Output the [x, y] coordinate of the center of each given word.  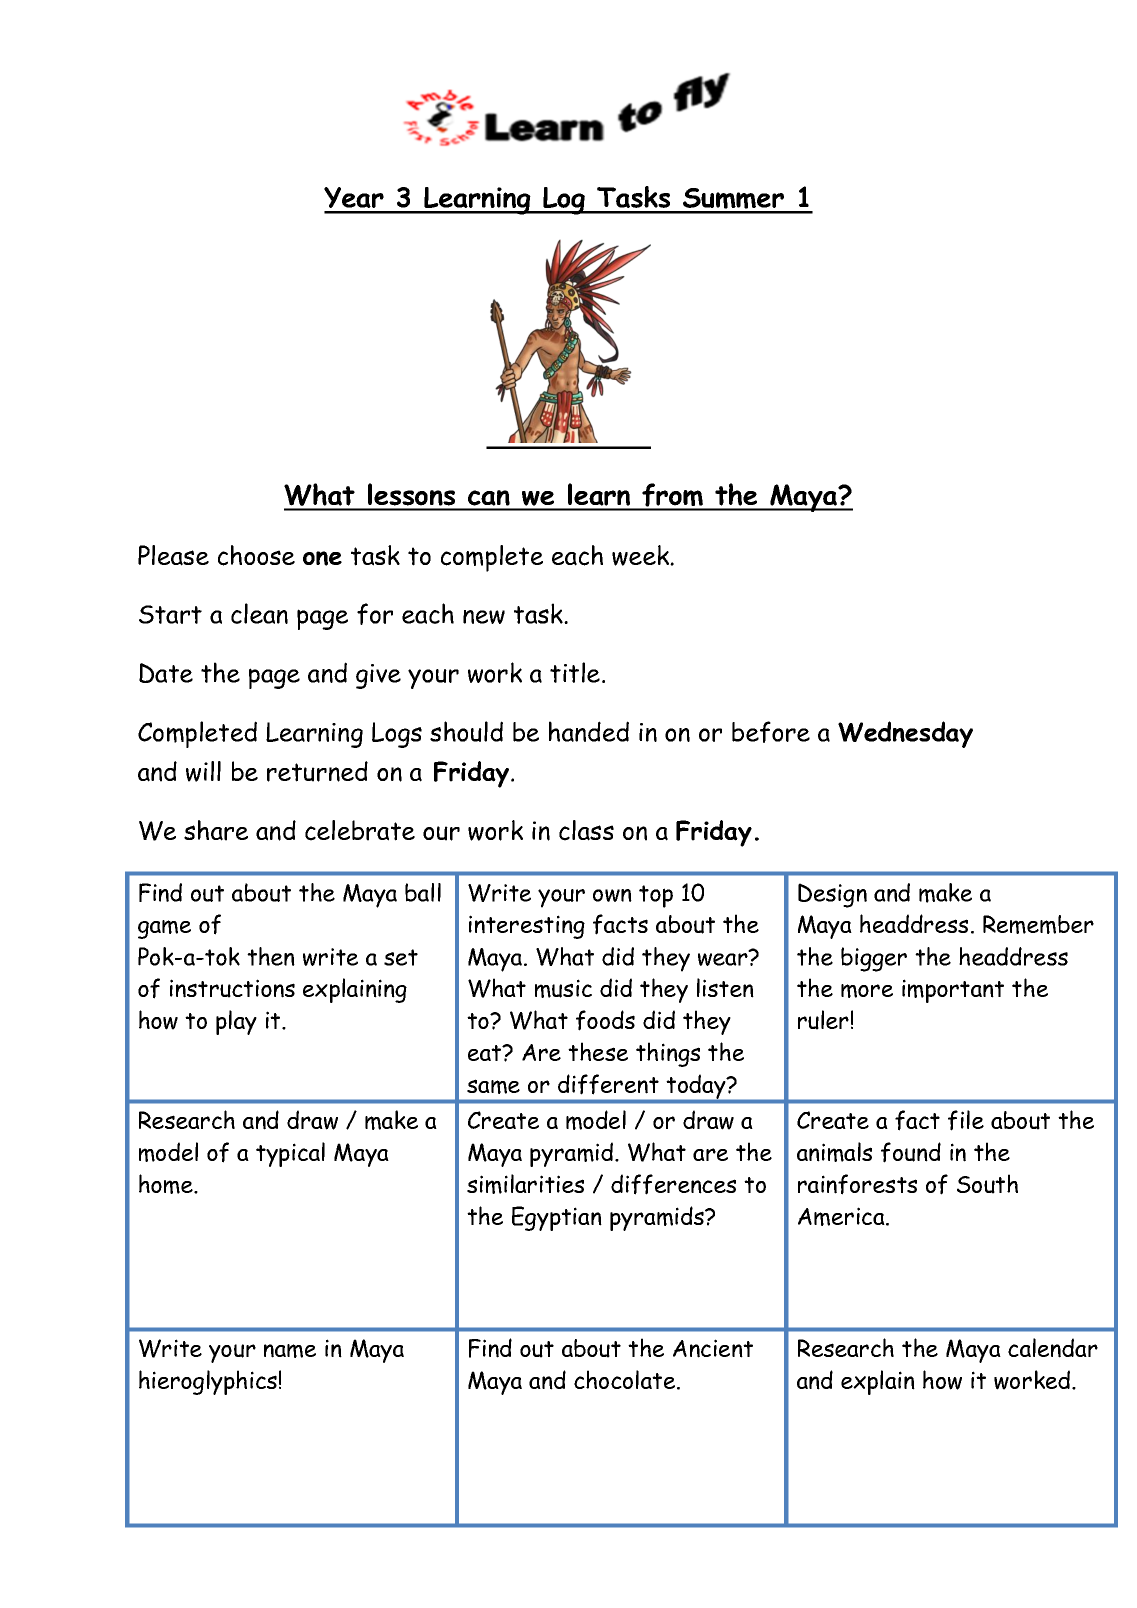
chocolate [626, 1380]
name [290, 1351]
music [563, 988]
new [484, 617]
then [271, 956]
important [953, 991]
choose [256, 555]
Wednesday [905, 734]
